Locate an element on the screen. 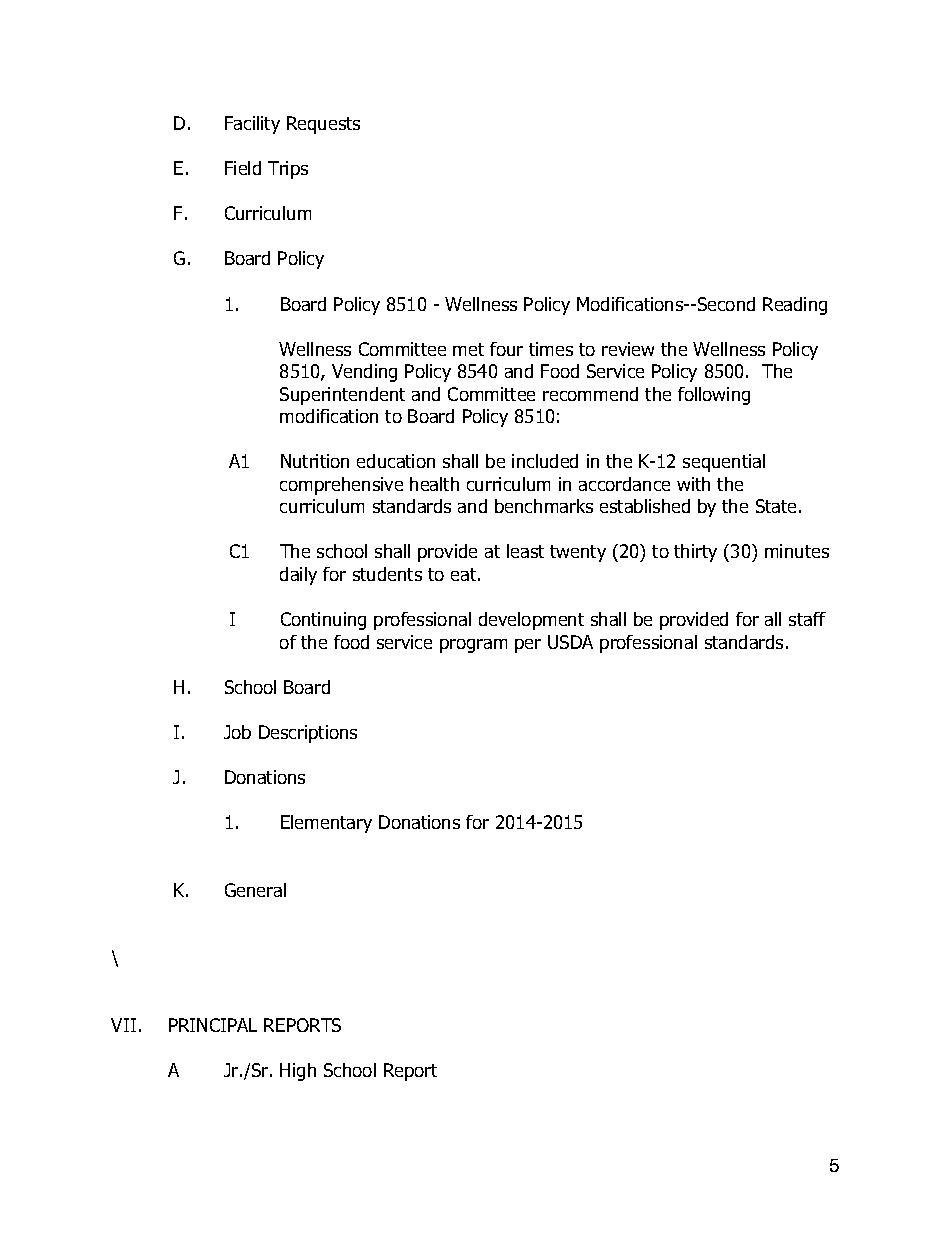  daily is located at coordinates (298, 576).
